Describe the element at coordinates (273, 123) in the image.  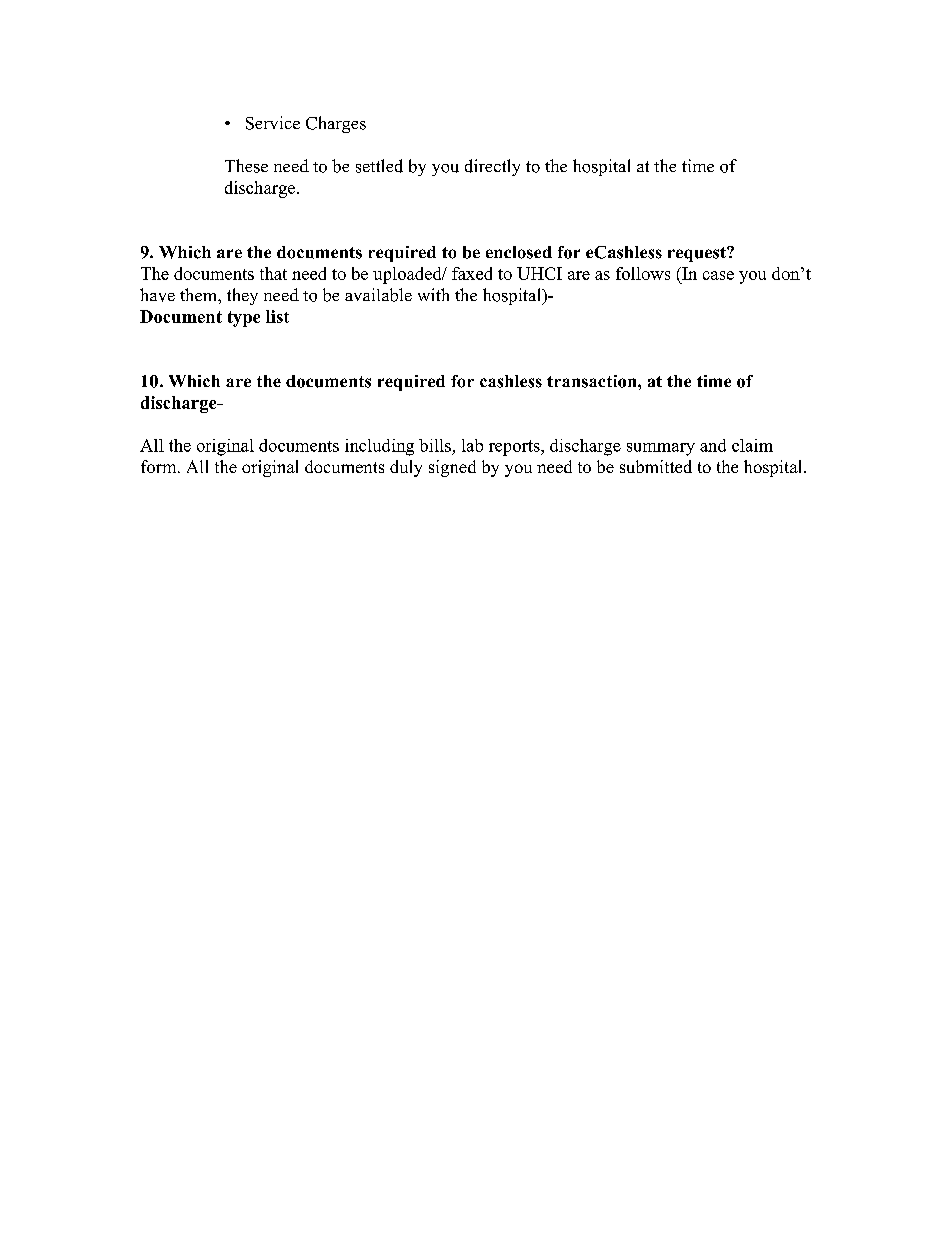
I see `Service` at that location.
